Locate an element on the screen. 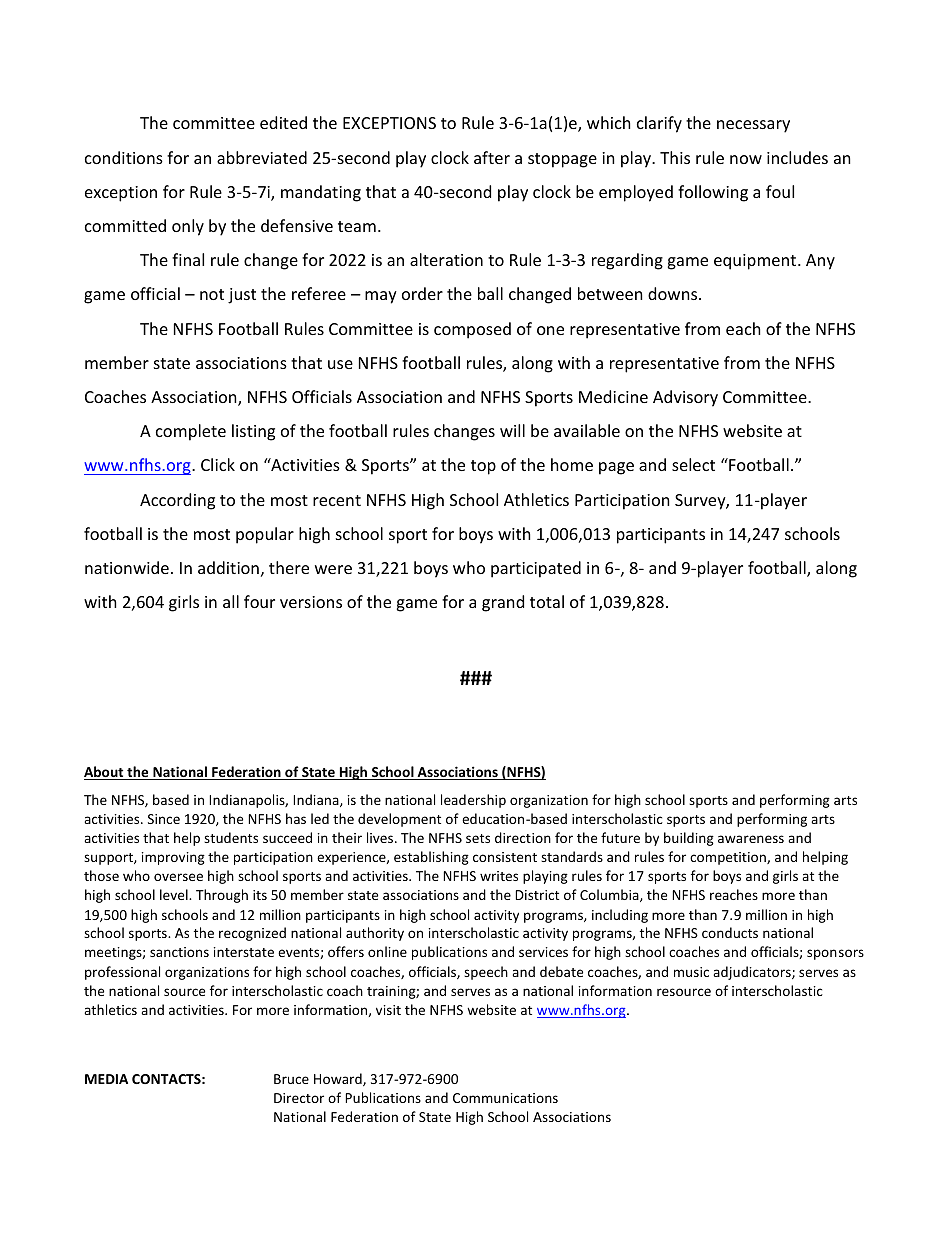 Image resolution: width=952 pixels, height=1233 pixels. total is located at coordinates (547, 601).
